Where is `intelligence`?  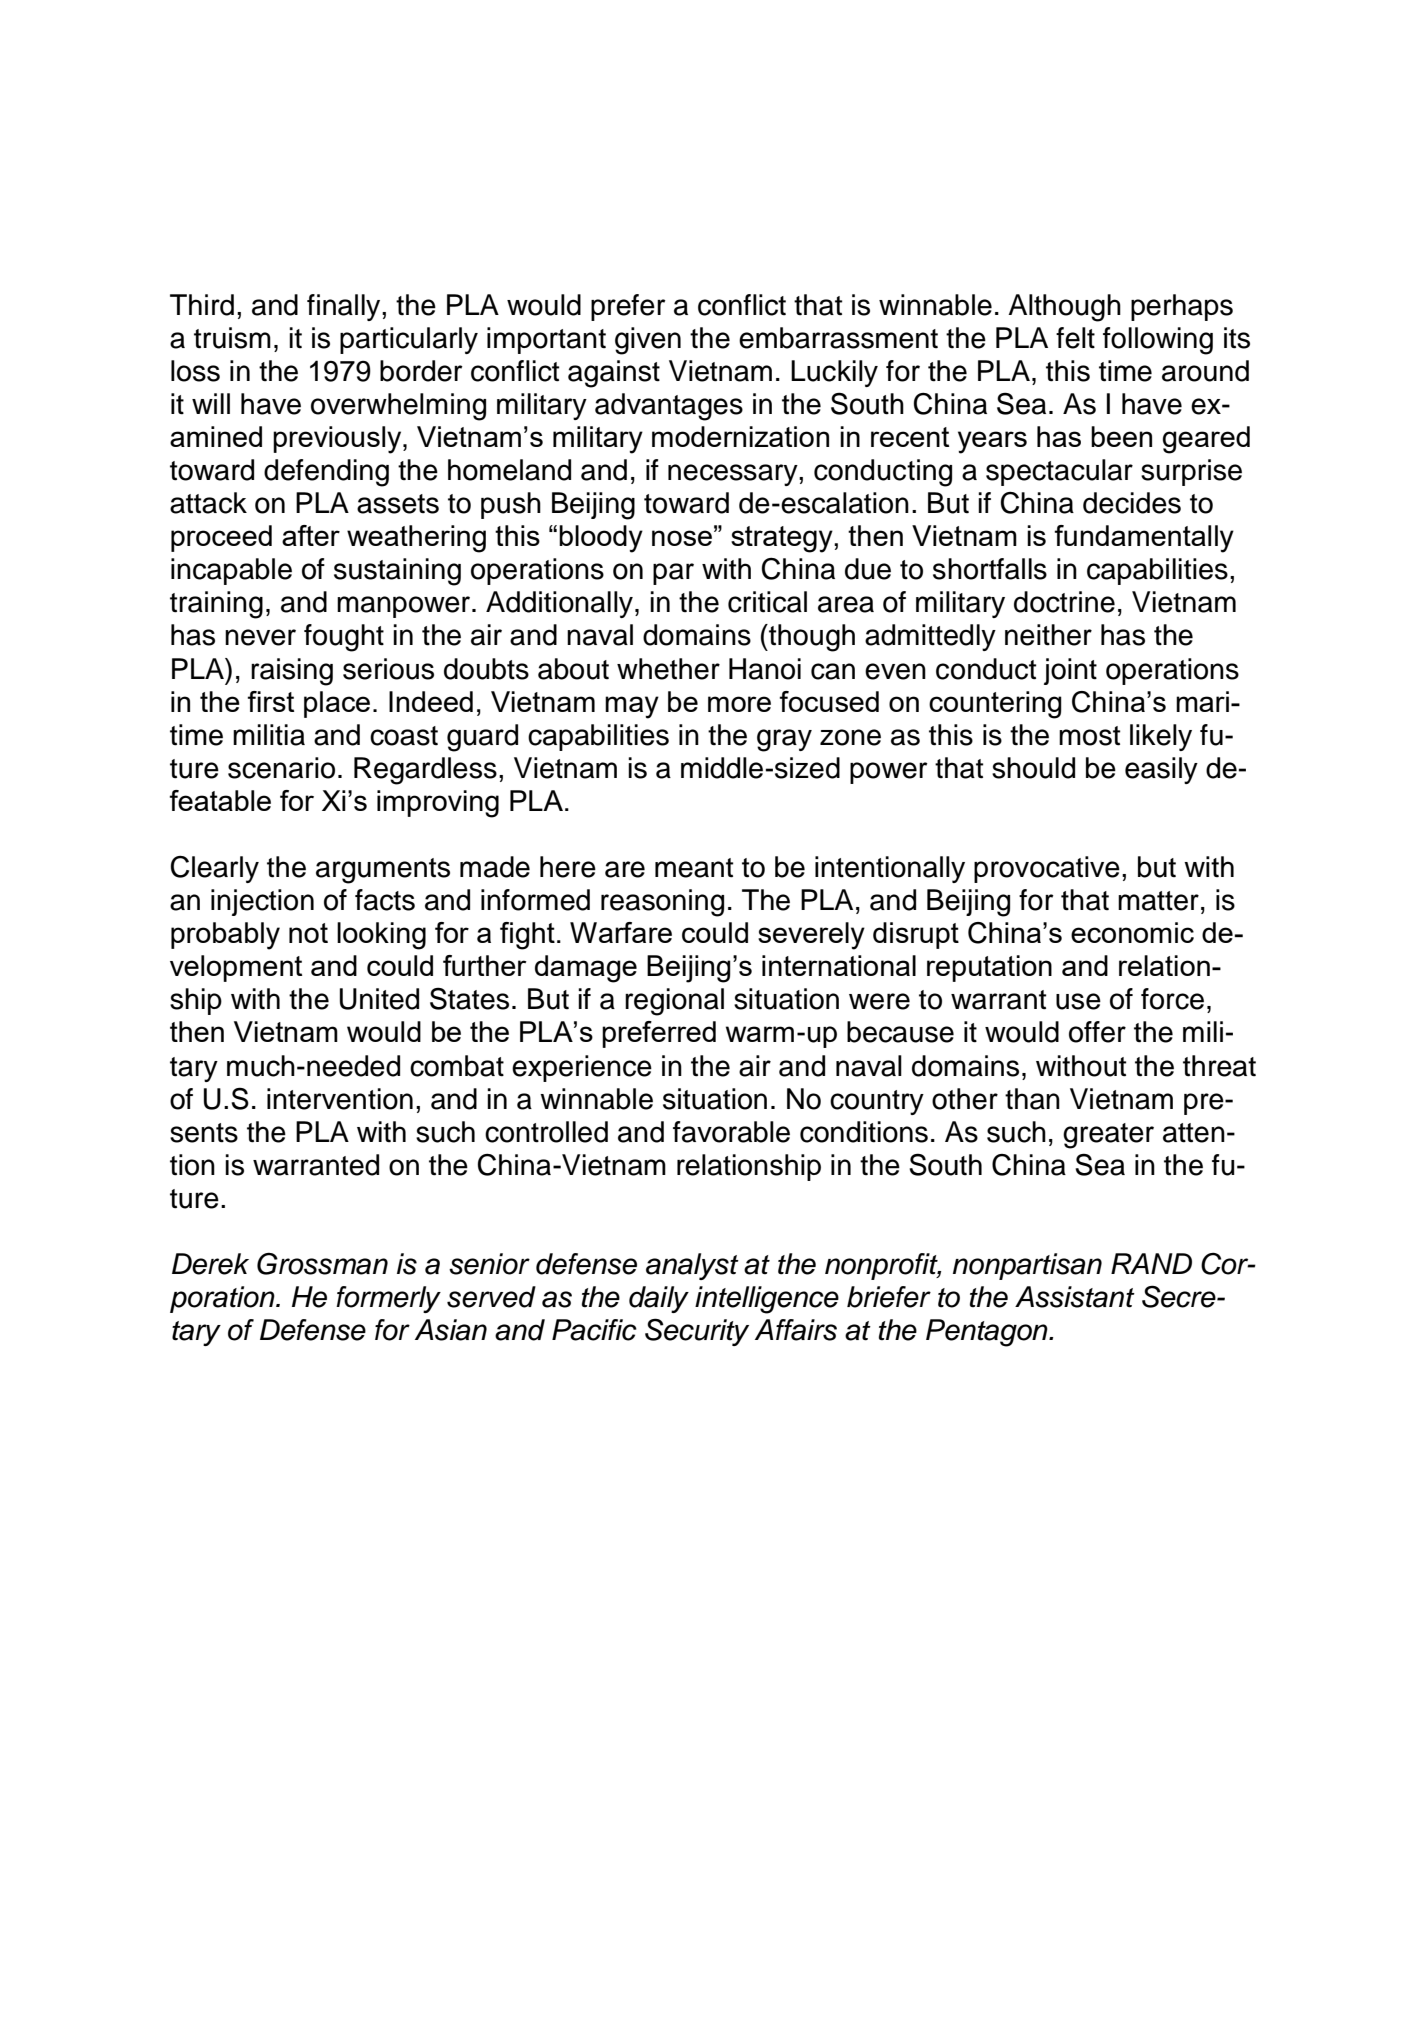
intelligence is located at coordinates (767, 1300).
